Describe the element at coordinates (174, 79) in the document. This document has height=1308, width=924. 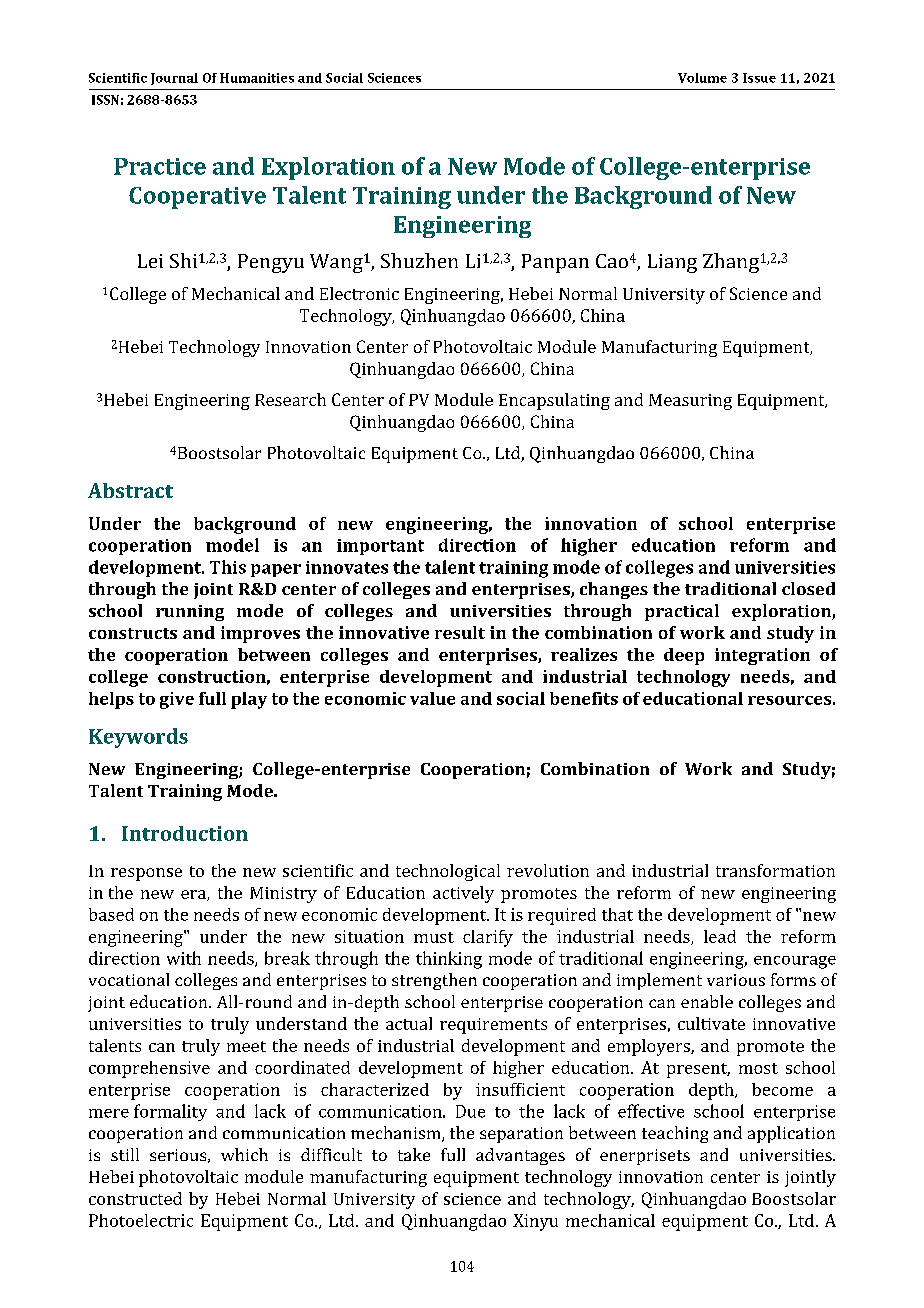
I see `Journal` at that location.
